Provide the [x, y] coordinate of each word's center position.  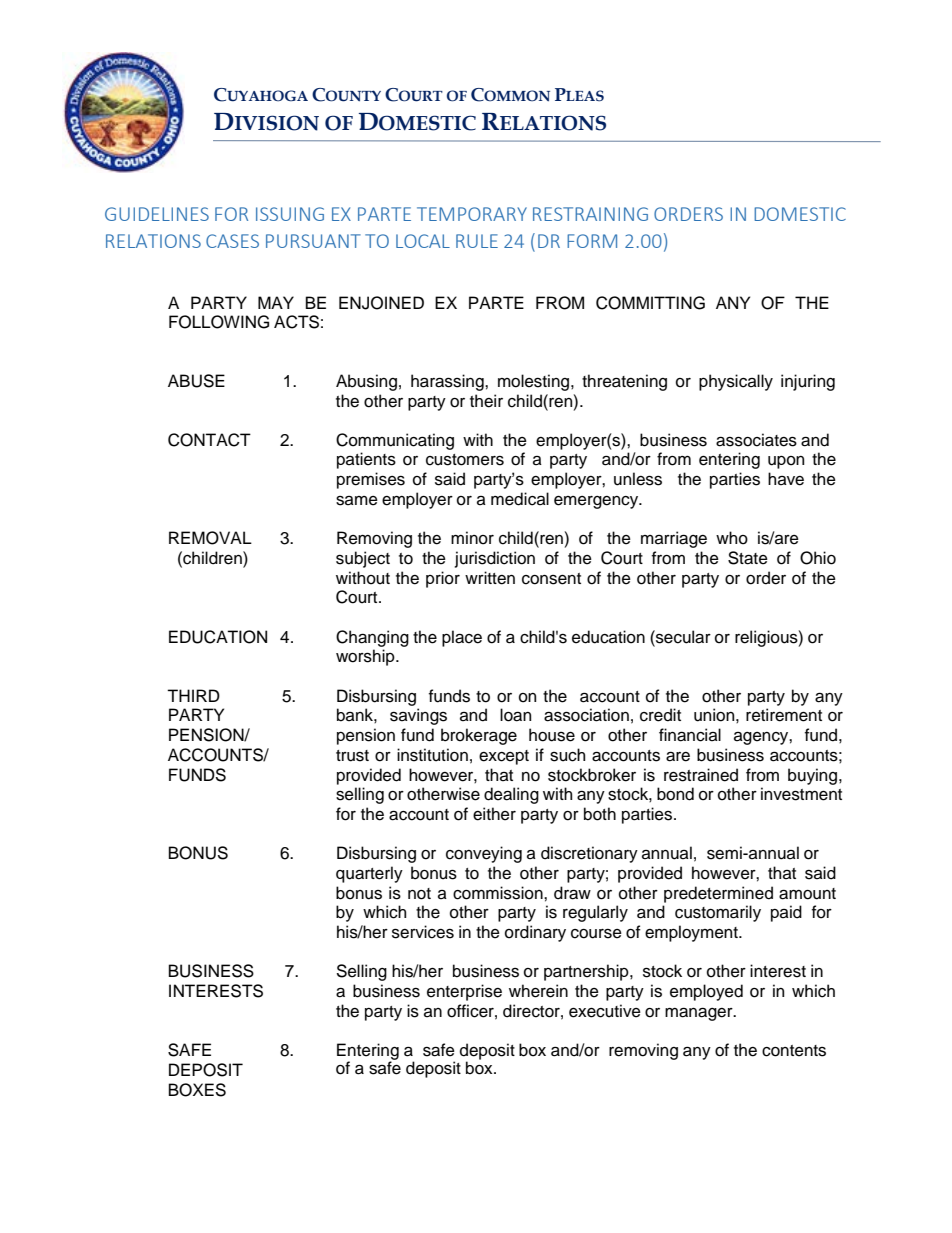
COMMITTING [650, 303]
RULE [477, 241]
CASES [232, 241]
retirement [784, 715]
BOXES [197, 1090]
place [462, 638]
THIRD [193, 695]
